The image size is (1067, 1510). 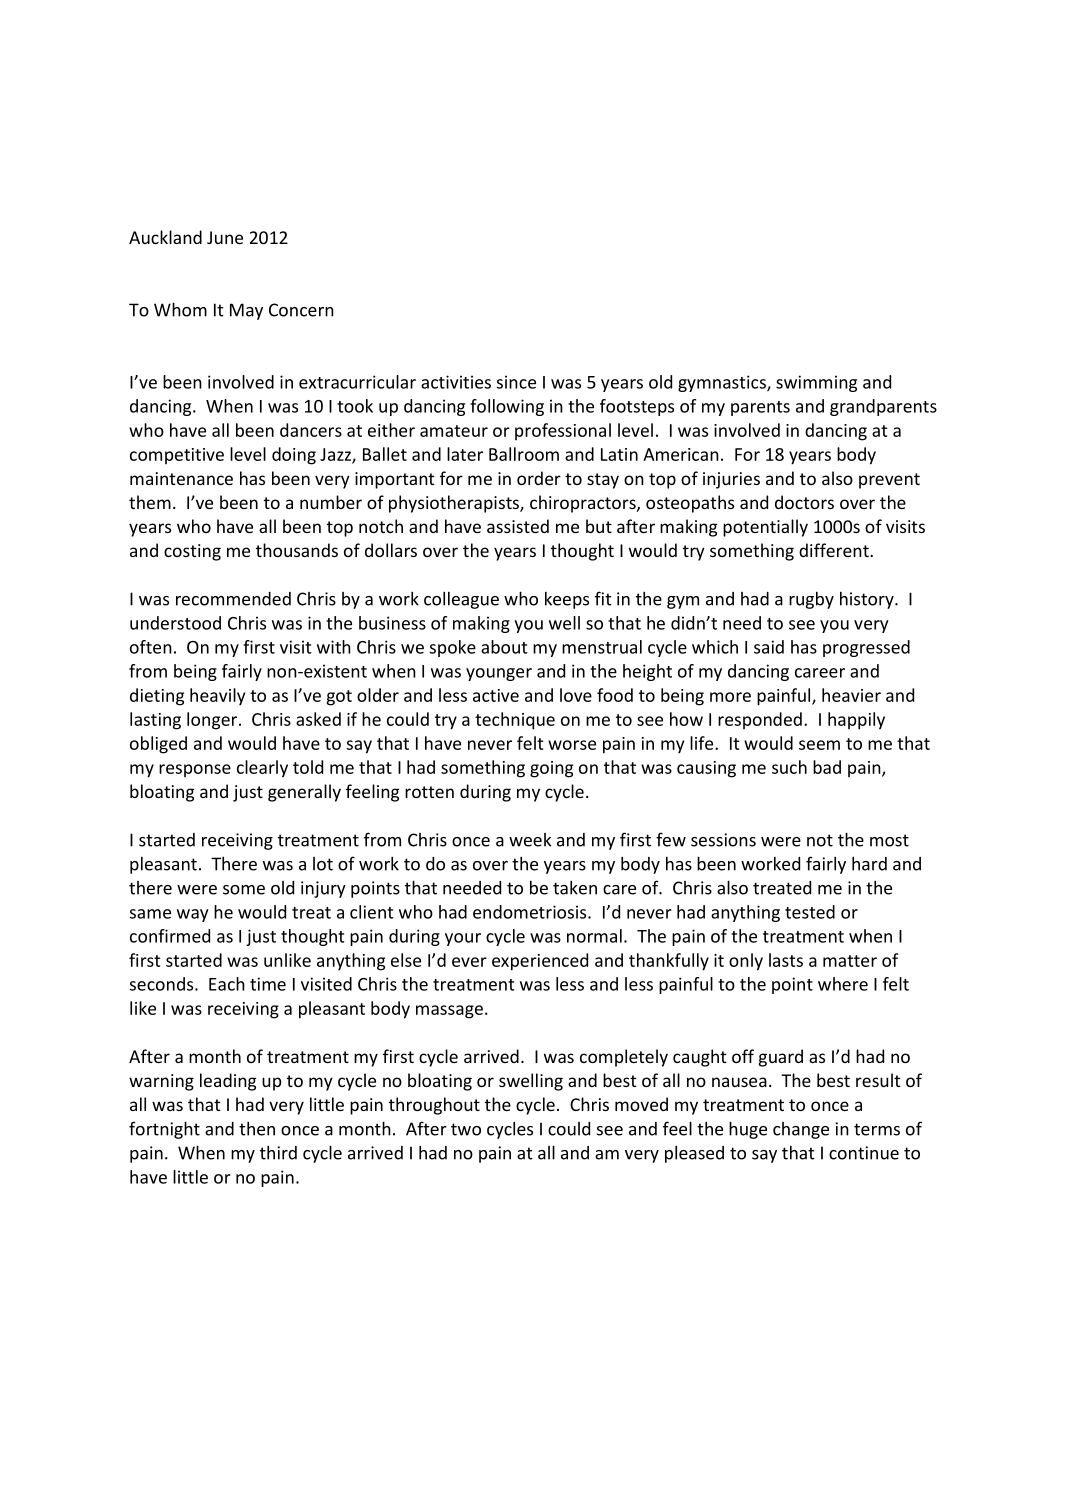 I want to click on way, so click(x=193, y=915).
